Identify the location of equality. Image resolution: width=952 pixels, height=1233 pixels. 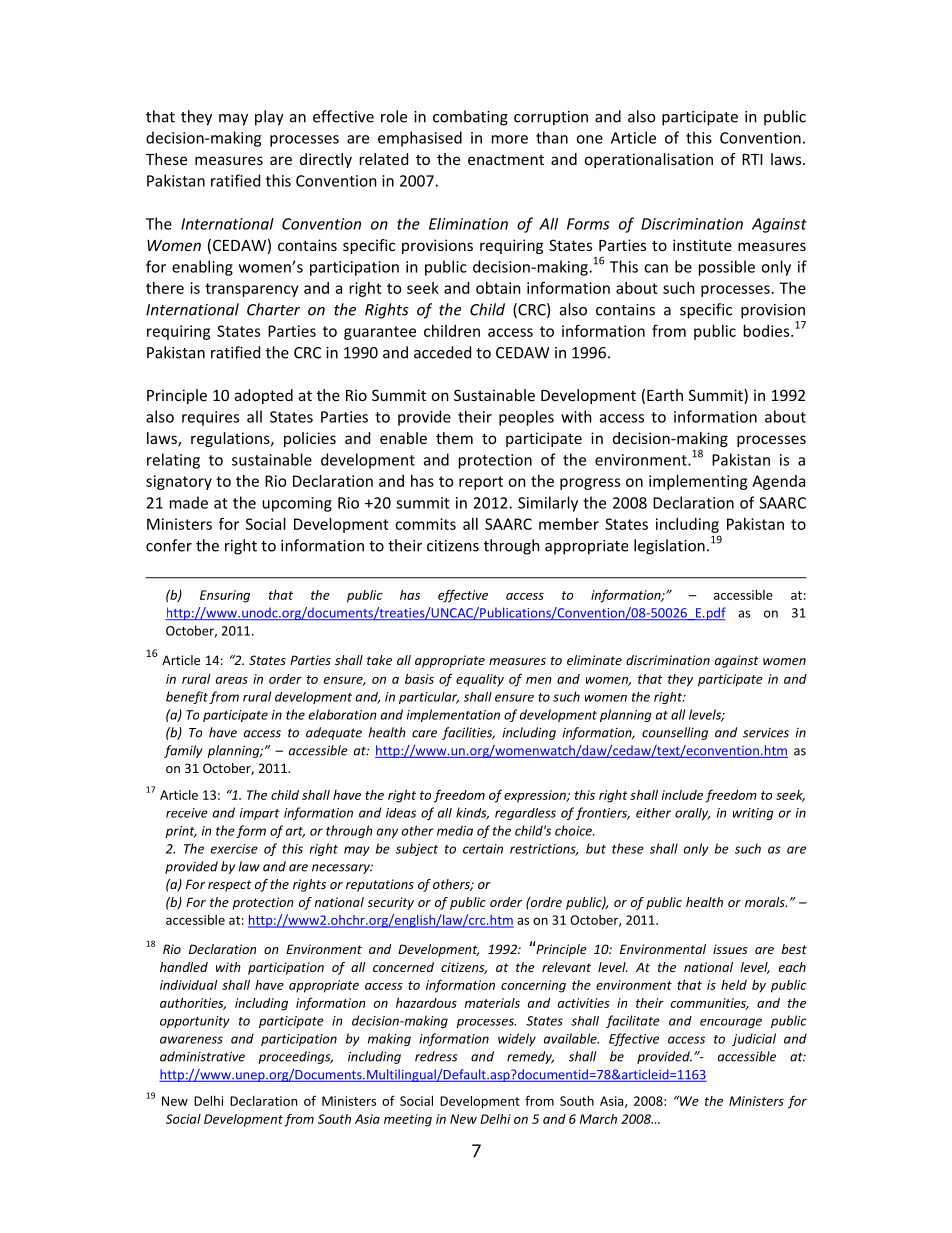
(480, 680).
